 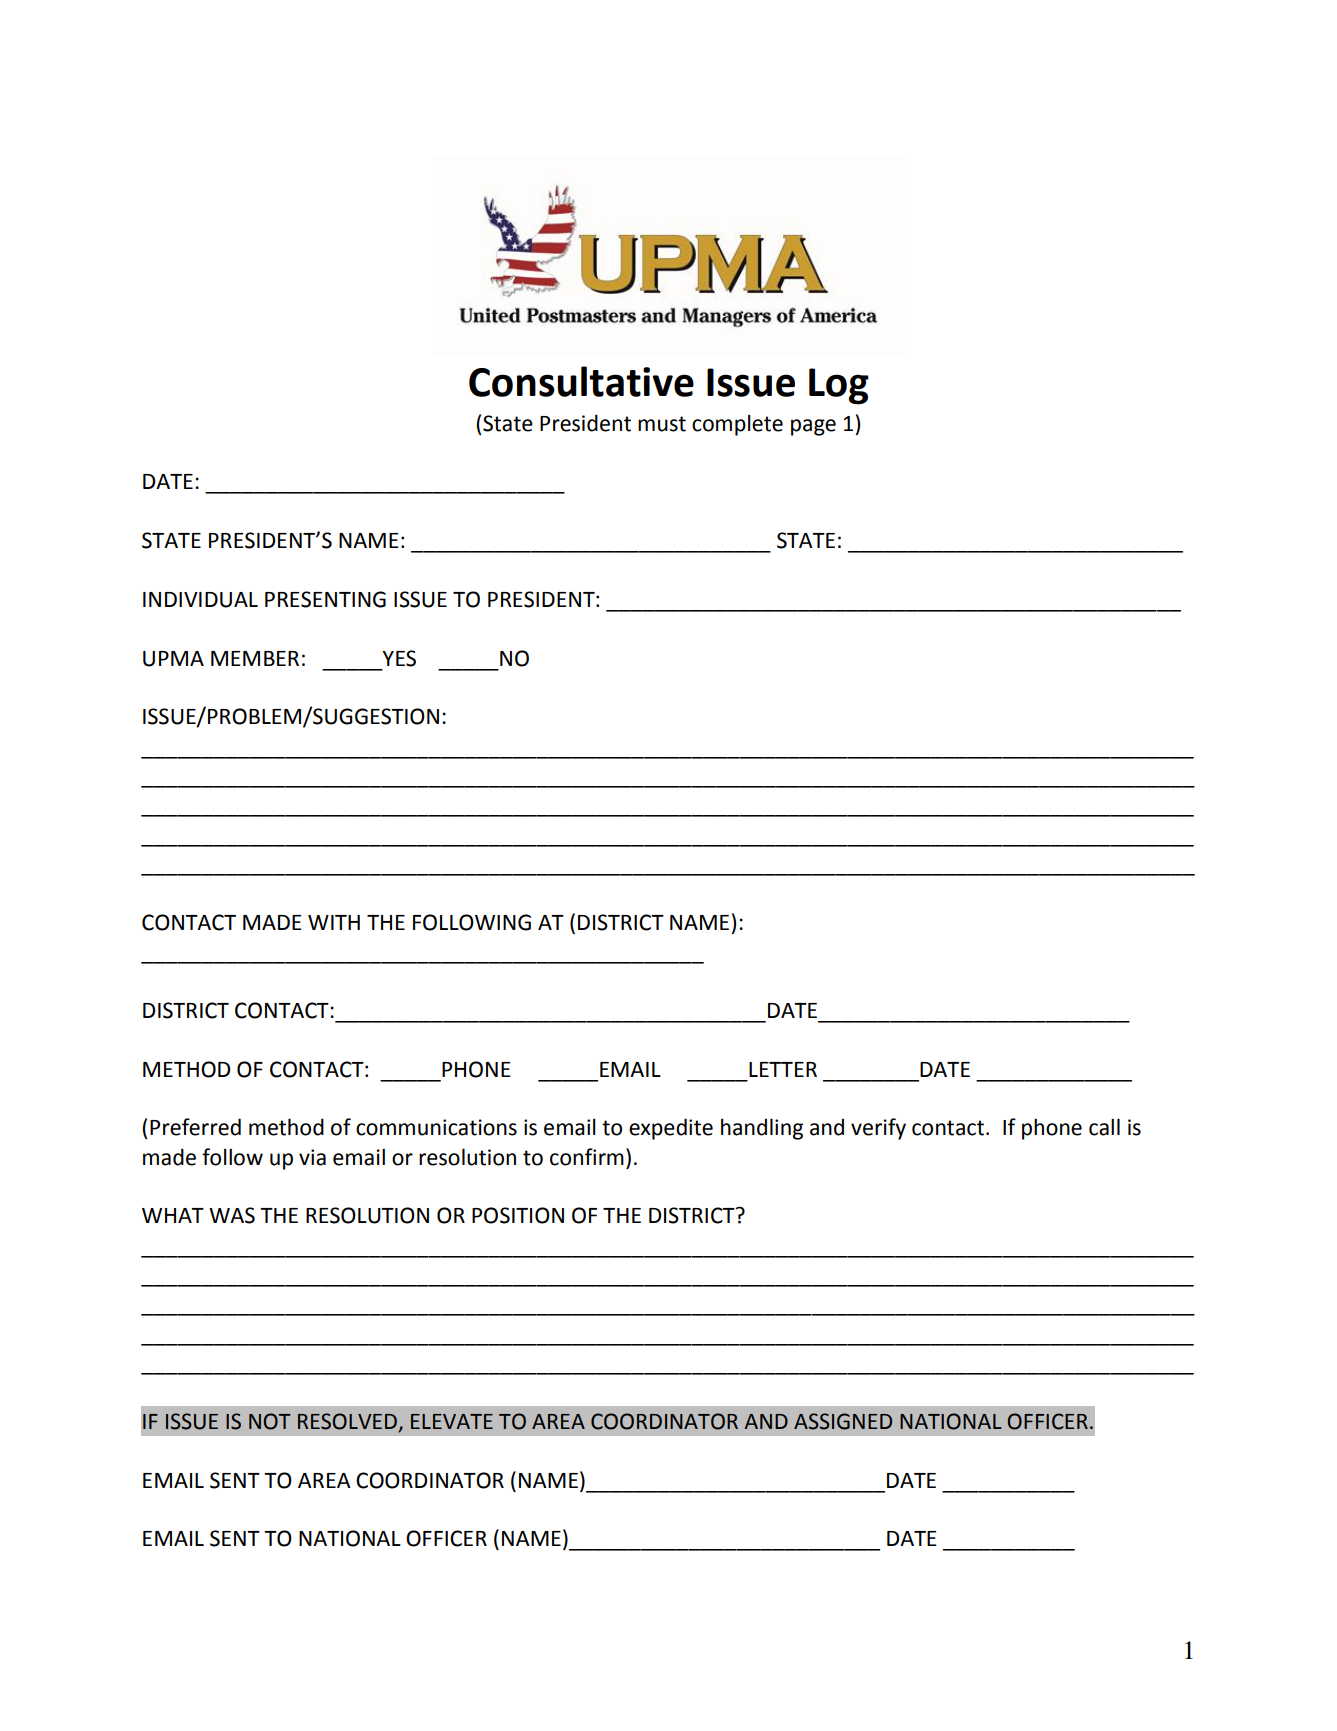 What do you see at coordinates (587, 1157) in the document?
I see `confirm` at bounding box center [587, 1157].
